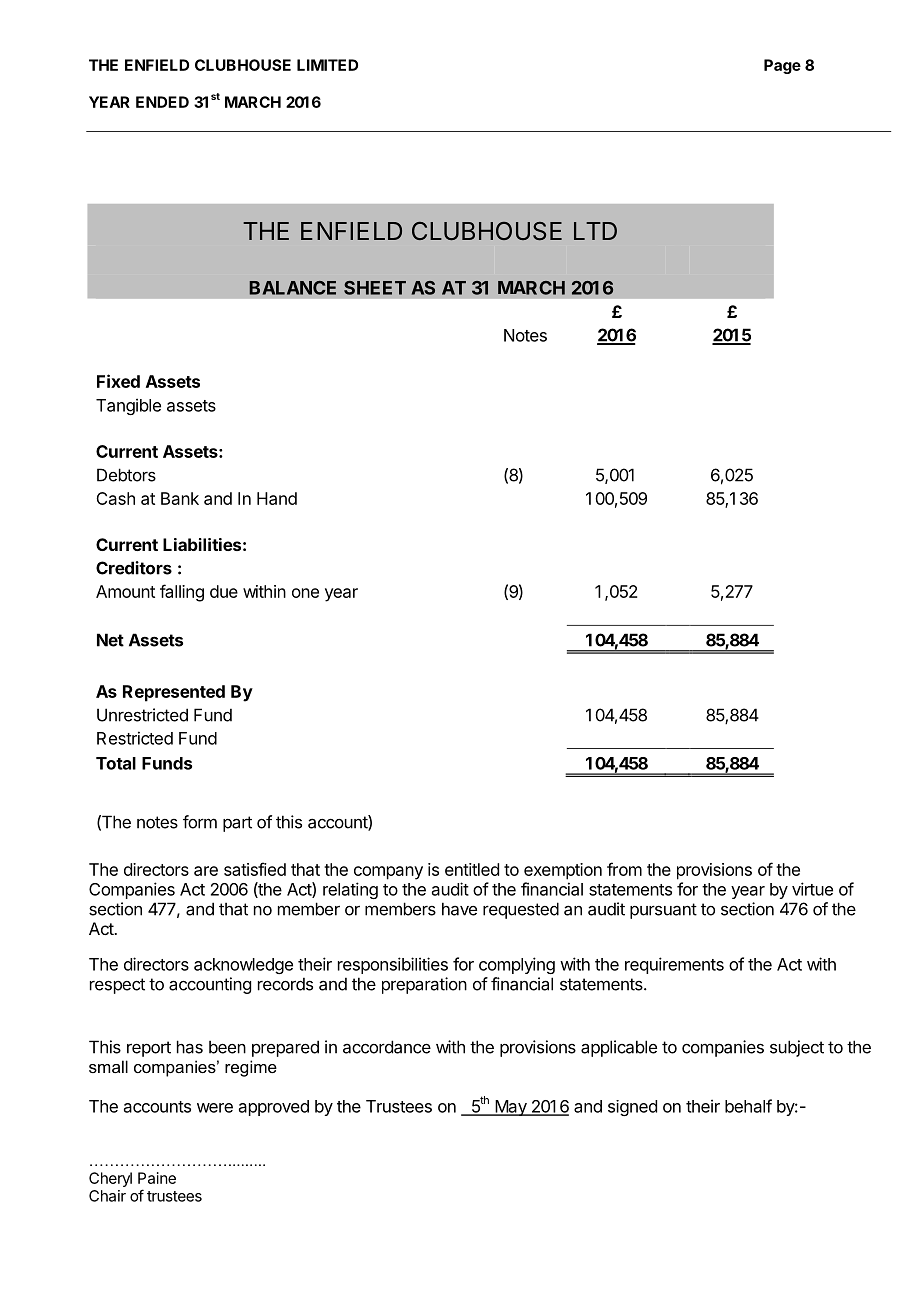 Image resolution: width=924 pixels, height=1308 pixels. What do you see at coordinates (595, 231) in the screenshot?
I see `LTD` at bounding box center [595, 231].
